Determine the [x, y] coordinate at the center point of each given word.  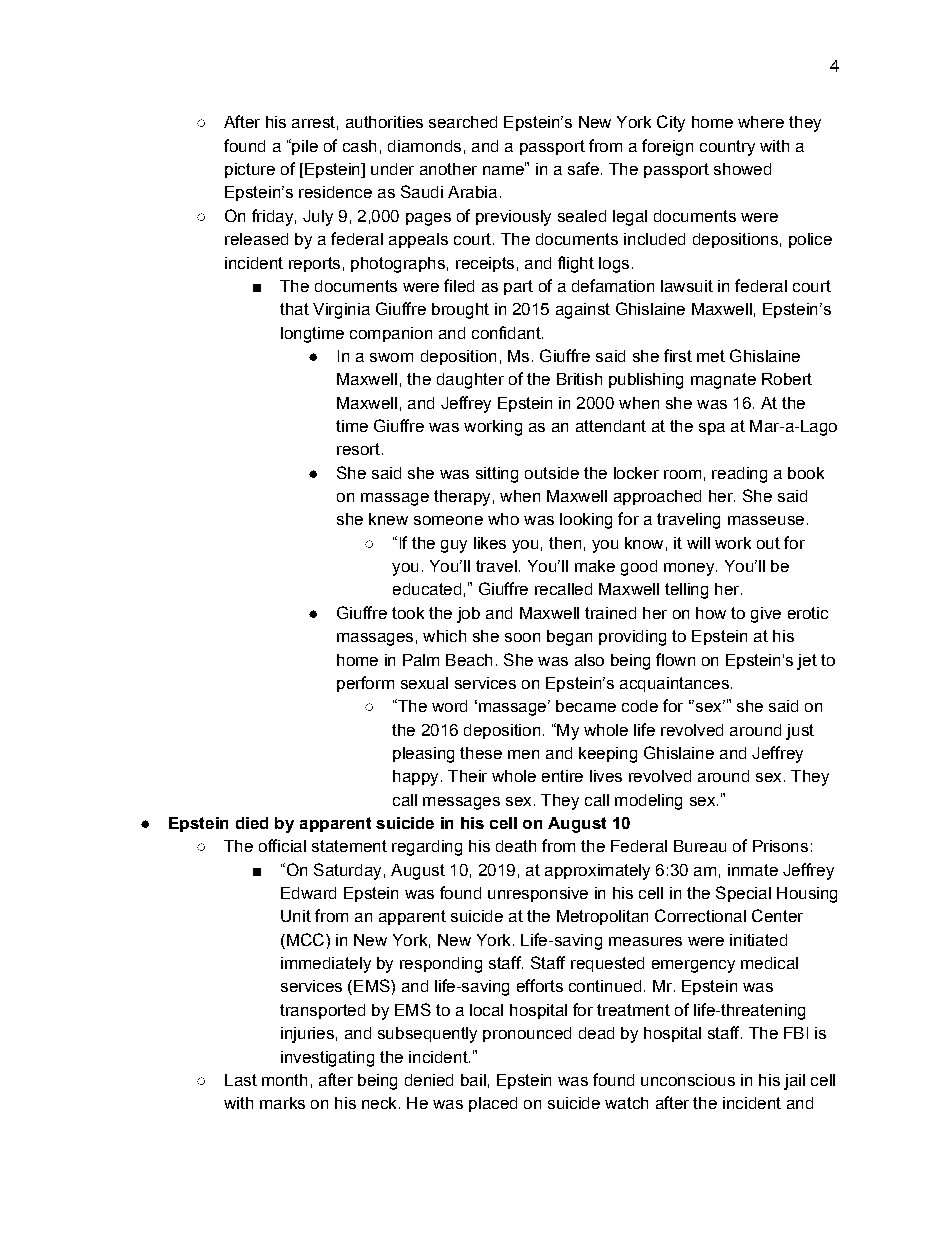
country [727, 148]
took [408, 613]
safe [583, 168]
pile [304, 147]
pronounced [527, 1034]
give [766, 615]
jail [794, 1082]
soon [522, 637]
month [284, 1080]
